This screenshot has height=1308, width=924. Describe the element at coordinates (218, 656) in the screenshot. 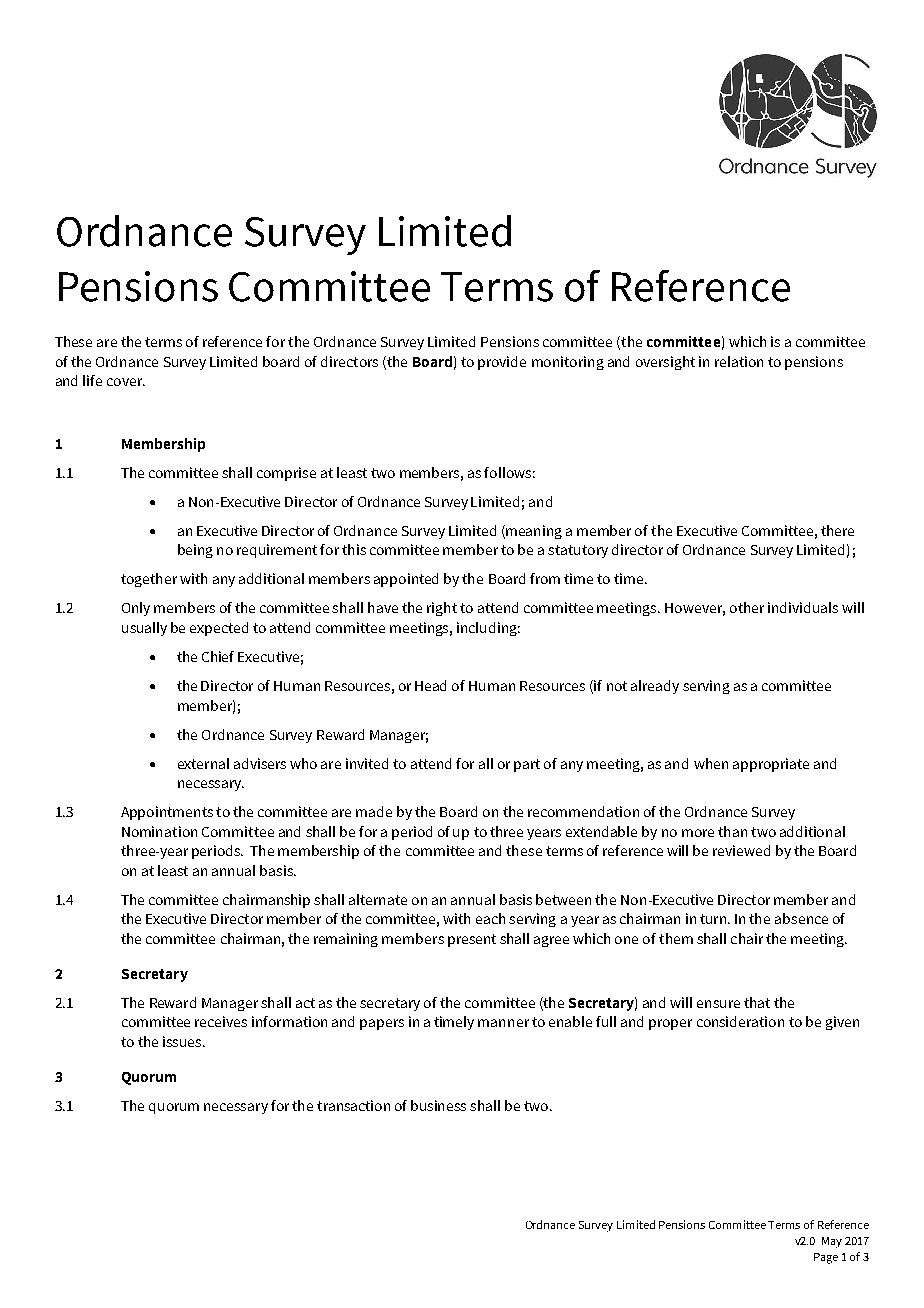

I see `Chief` at that location.
